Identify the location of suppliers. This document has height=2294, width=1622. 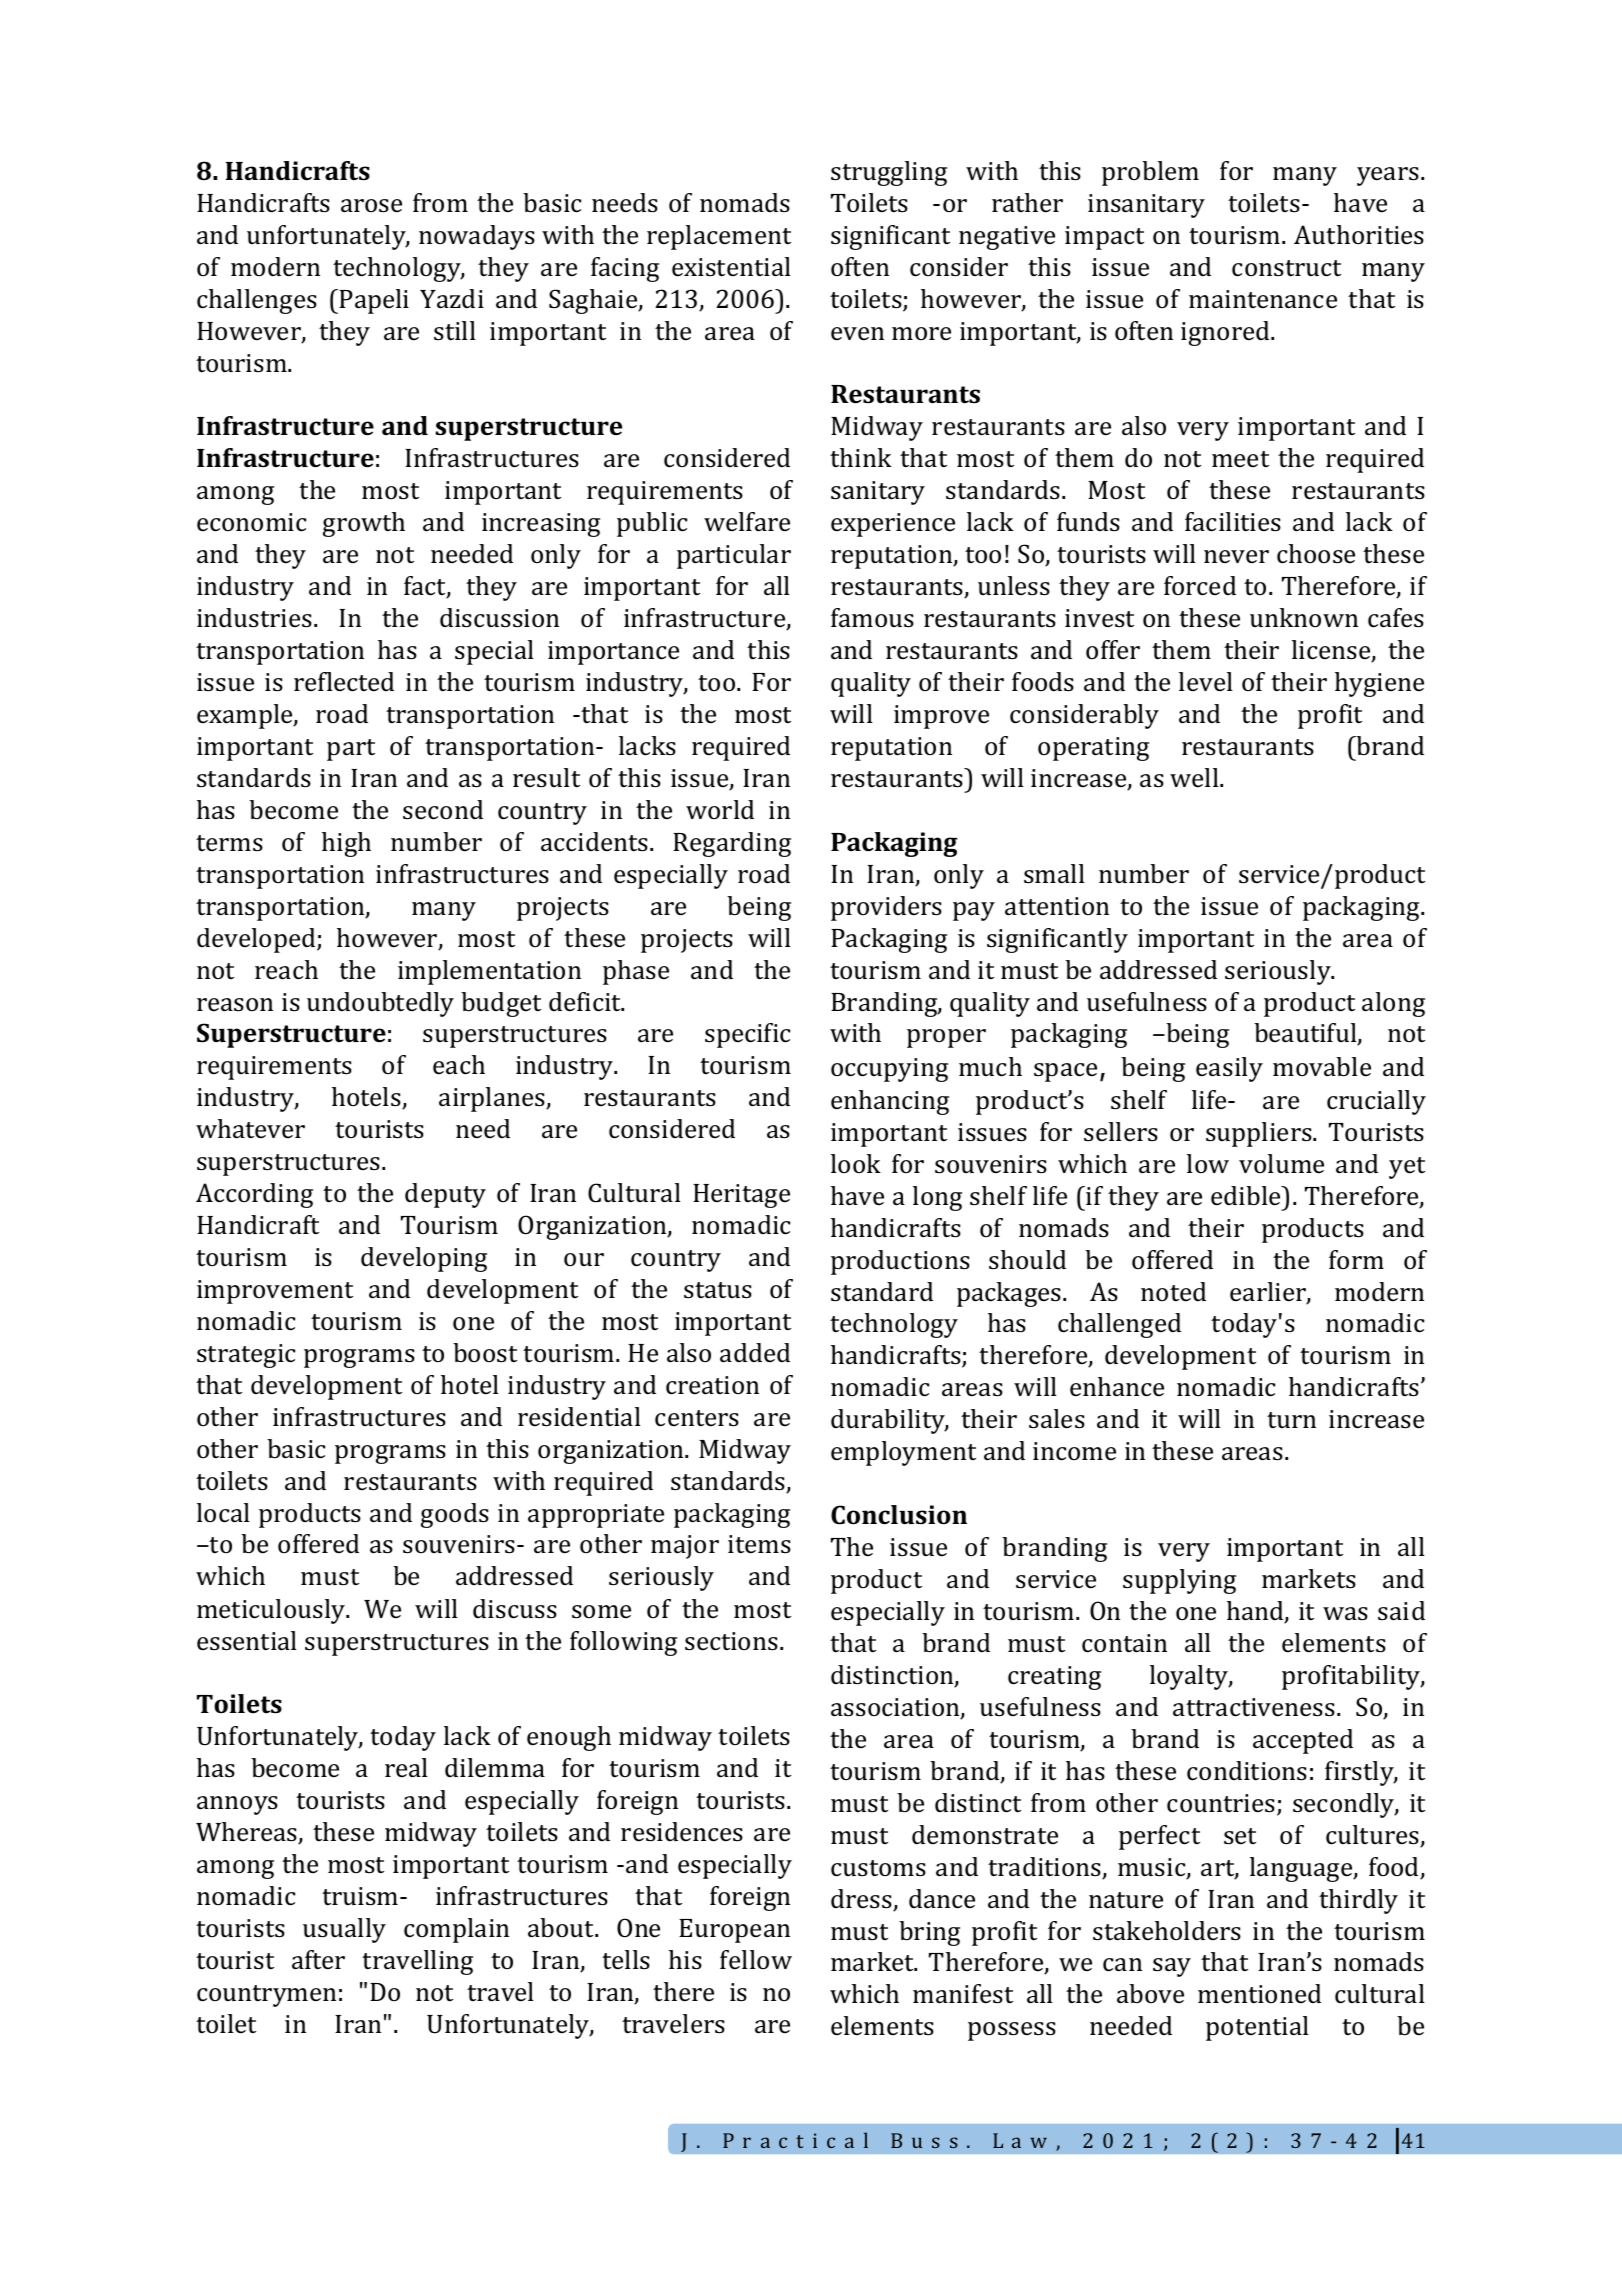
(1260, 1134).
